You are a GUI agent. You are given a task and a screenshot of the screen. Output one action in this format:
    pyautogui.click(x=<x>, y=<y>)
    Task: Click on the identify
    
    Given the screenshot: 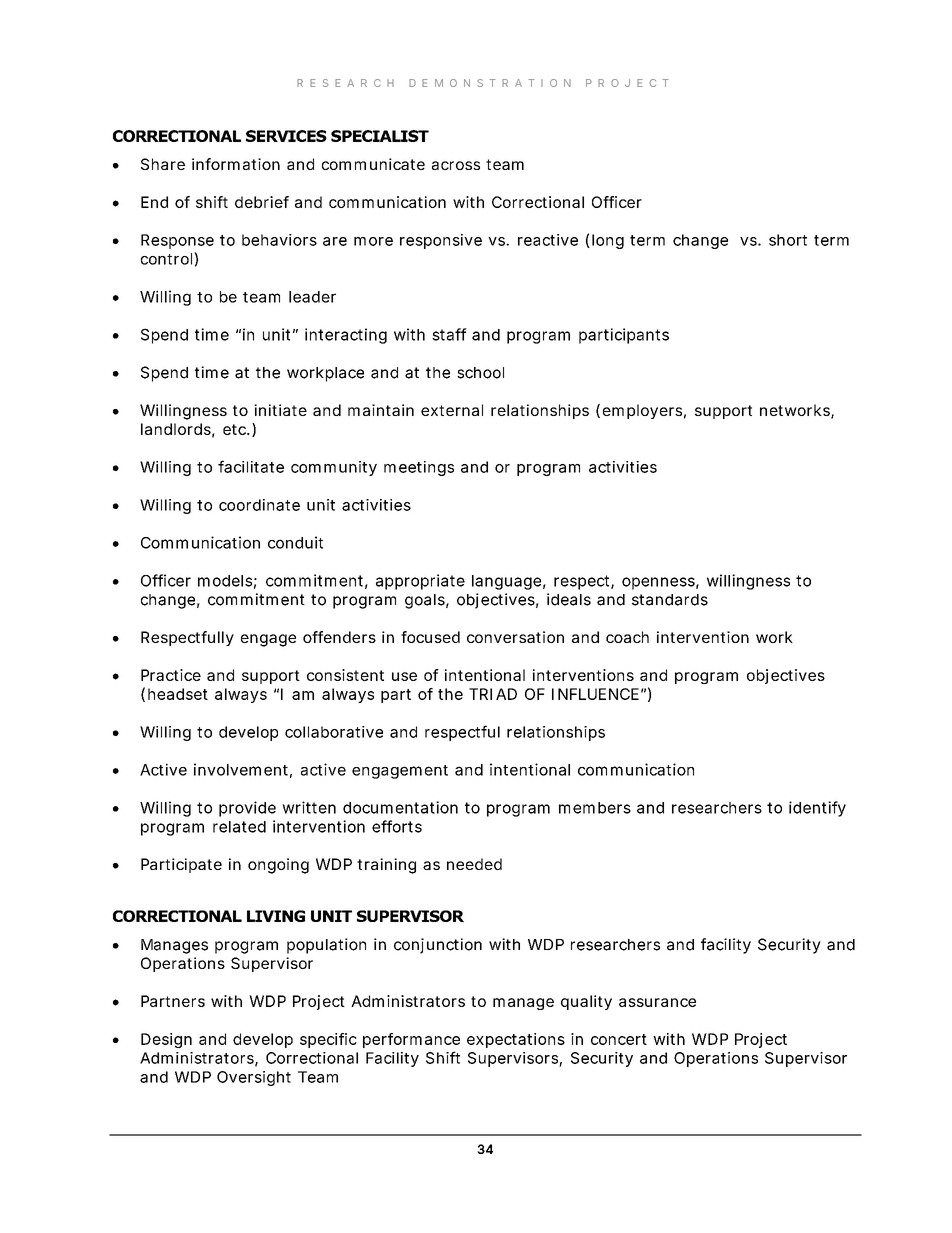 What is the action you would take?
    pyautogui.click(x=817, y=809)
